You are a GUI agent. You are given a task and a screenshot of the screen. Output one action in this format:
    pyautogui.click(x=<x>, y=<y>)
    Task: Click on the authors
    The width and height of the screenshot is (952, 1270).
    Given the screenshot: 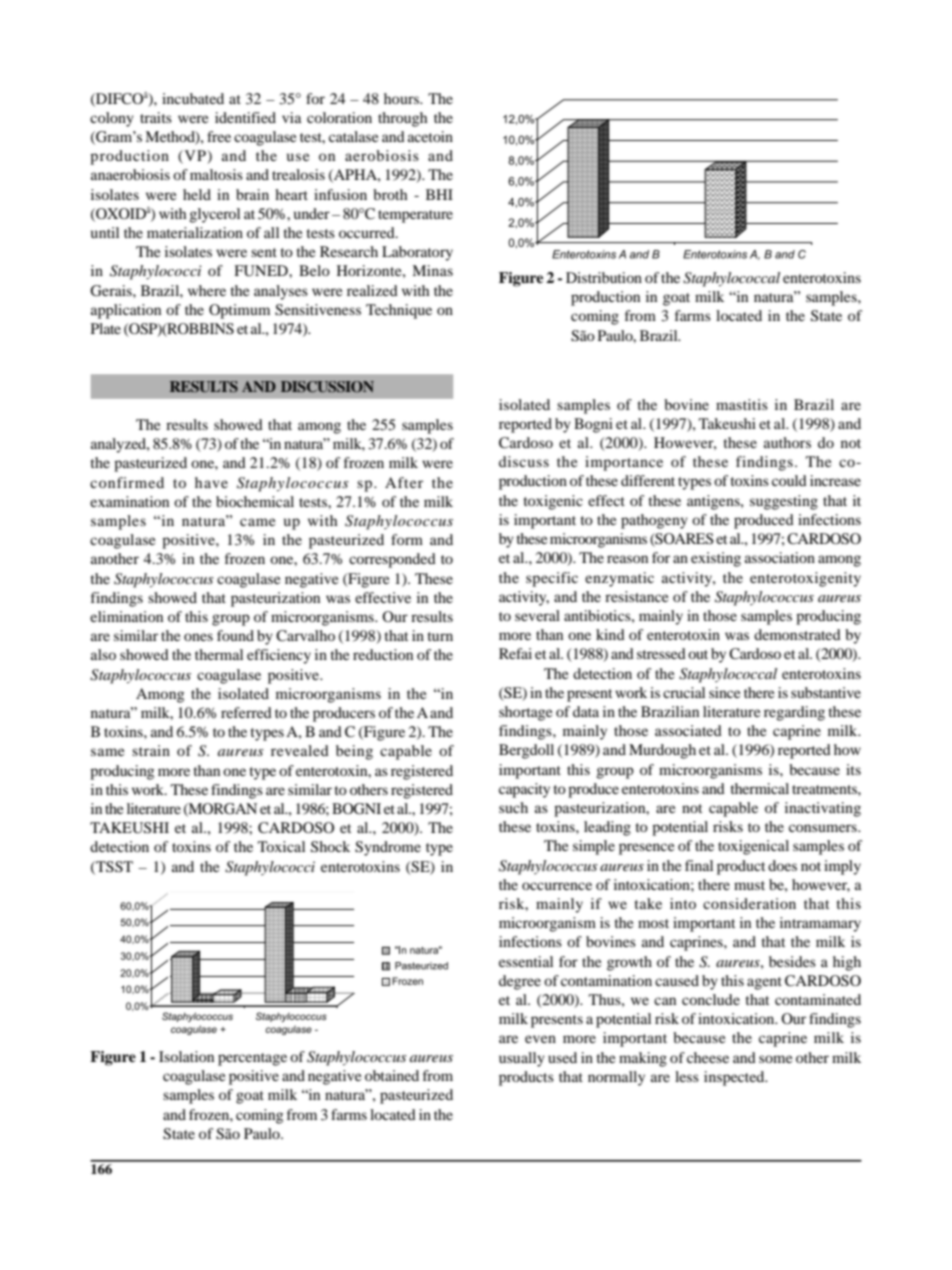 What is the action you would take?
    pyautogui.click(x=787, y=442)
